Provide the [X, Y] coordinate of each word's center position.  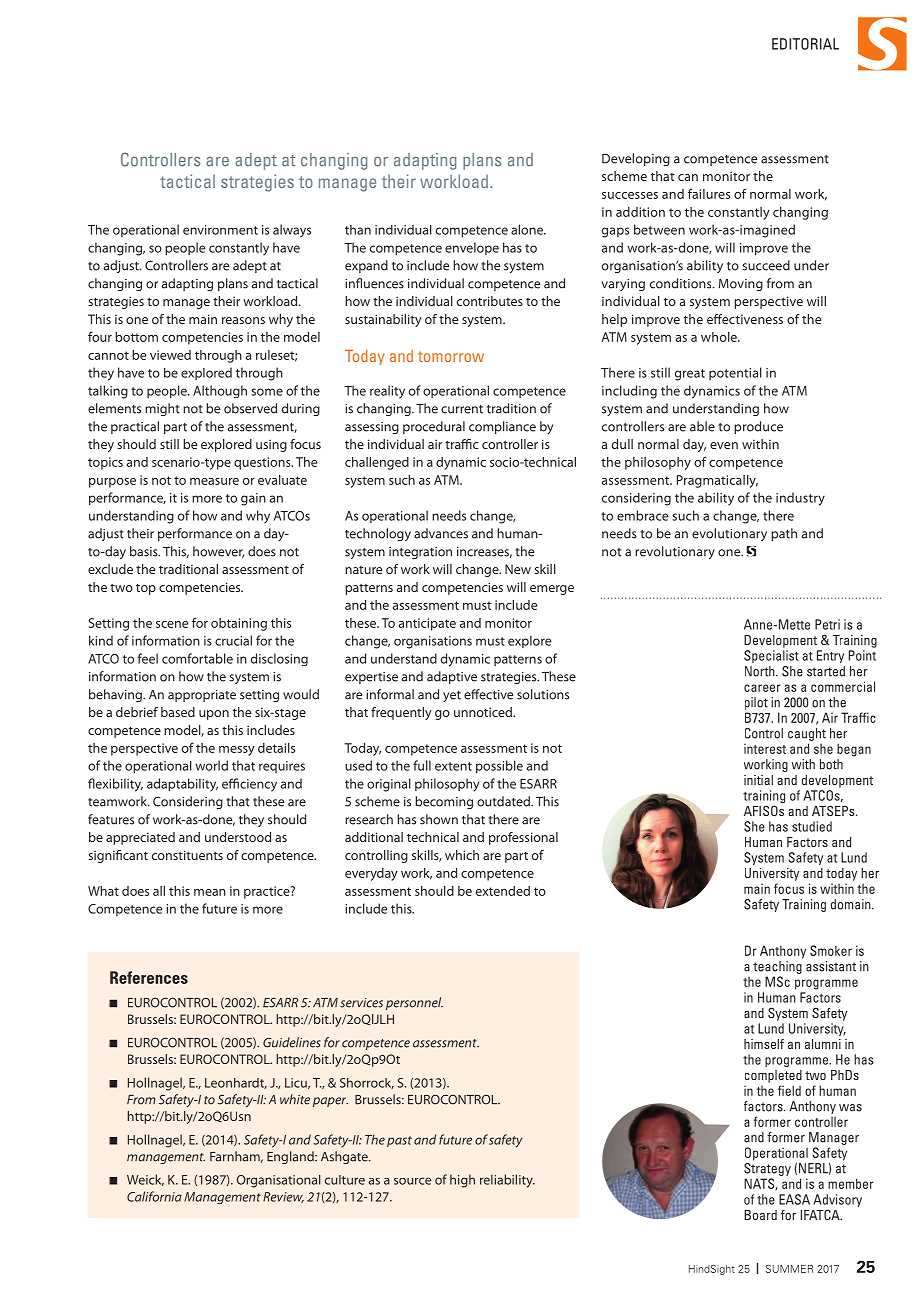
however [218, 552]
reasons [243, 320]
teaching [777, 967]
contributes [490, 301]
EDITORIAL [805, 44]
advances [441, 533]
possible [499, 767]
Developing [636, 159]
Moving [741, 285]
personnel [414, 1003]
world [211, 765]
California [154, 1196]
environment [220, 230]
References [149, 977]
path [784, 534]
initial [758, 780]
